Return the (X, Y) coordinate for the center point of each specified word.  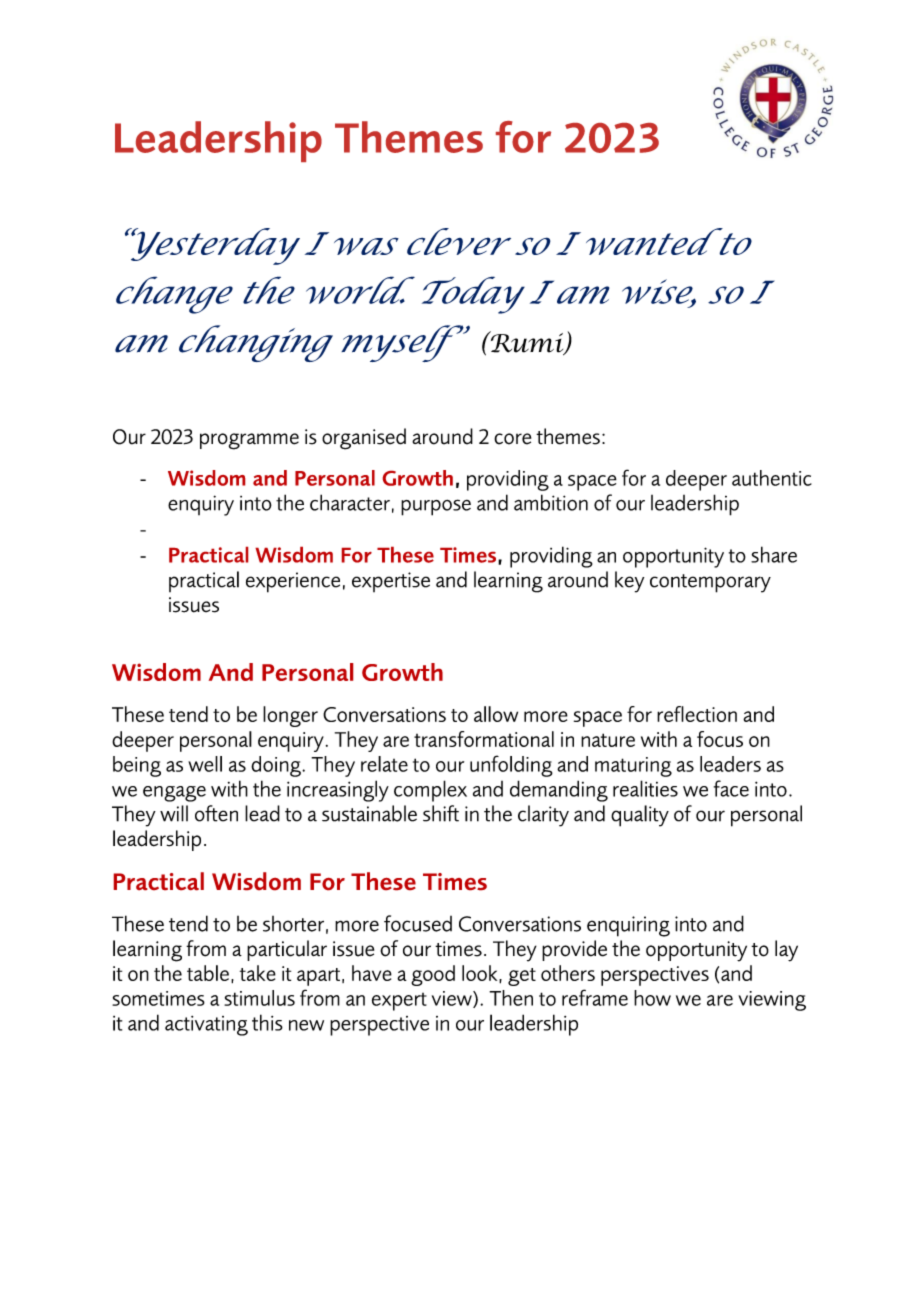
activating (206, 1026)
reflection (697, 714)
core (512, 439)
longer (290, 716)
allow (496, 714)
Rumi (527, 343)
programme (249, 441)
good (433, 975)
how (652, 998)
